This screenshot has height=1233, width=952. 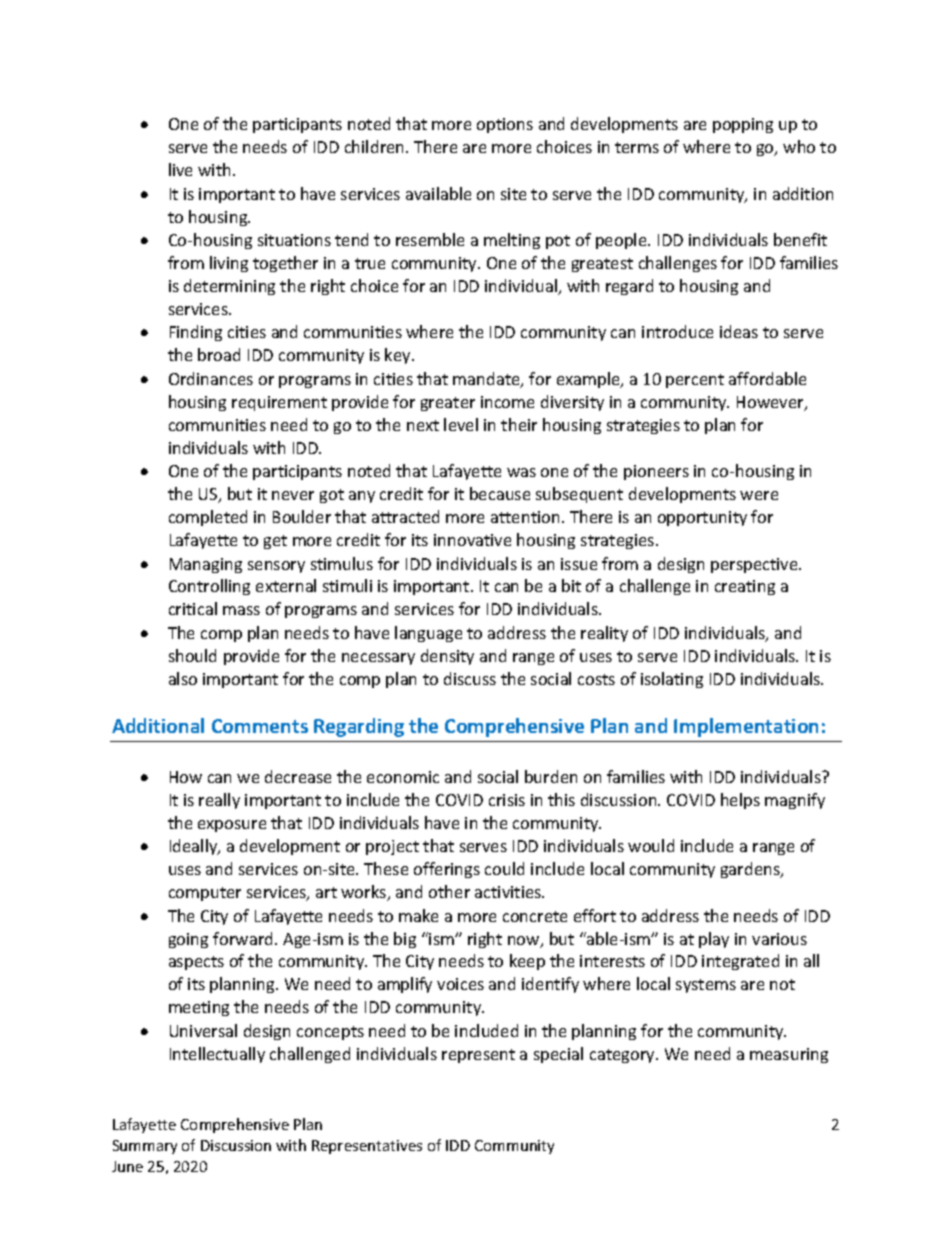 What do you see at coordinates (695, 381) in the screenshot?
I see `percent` at bounding box center [695, 381].
